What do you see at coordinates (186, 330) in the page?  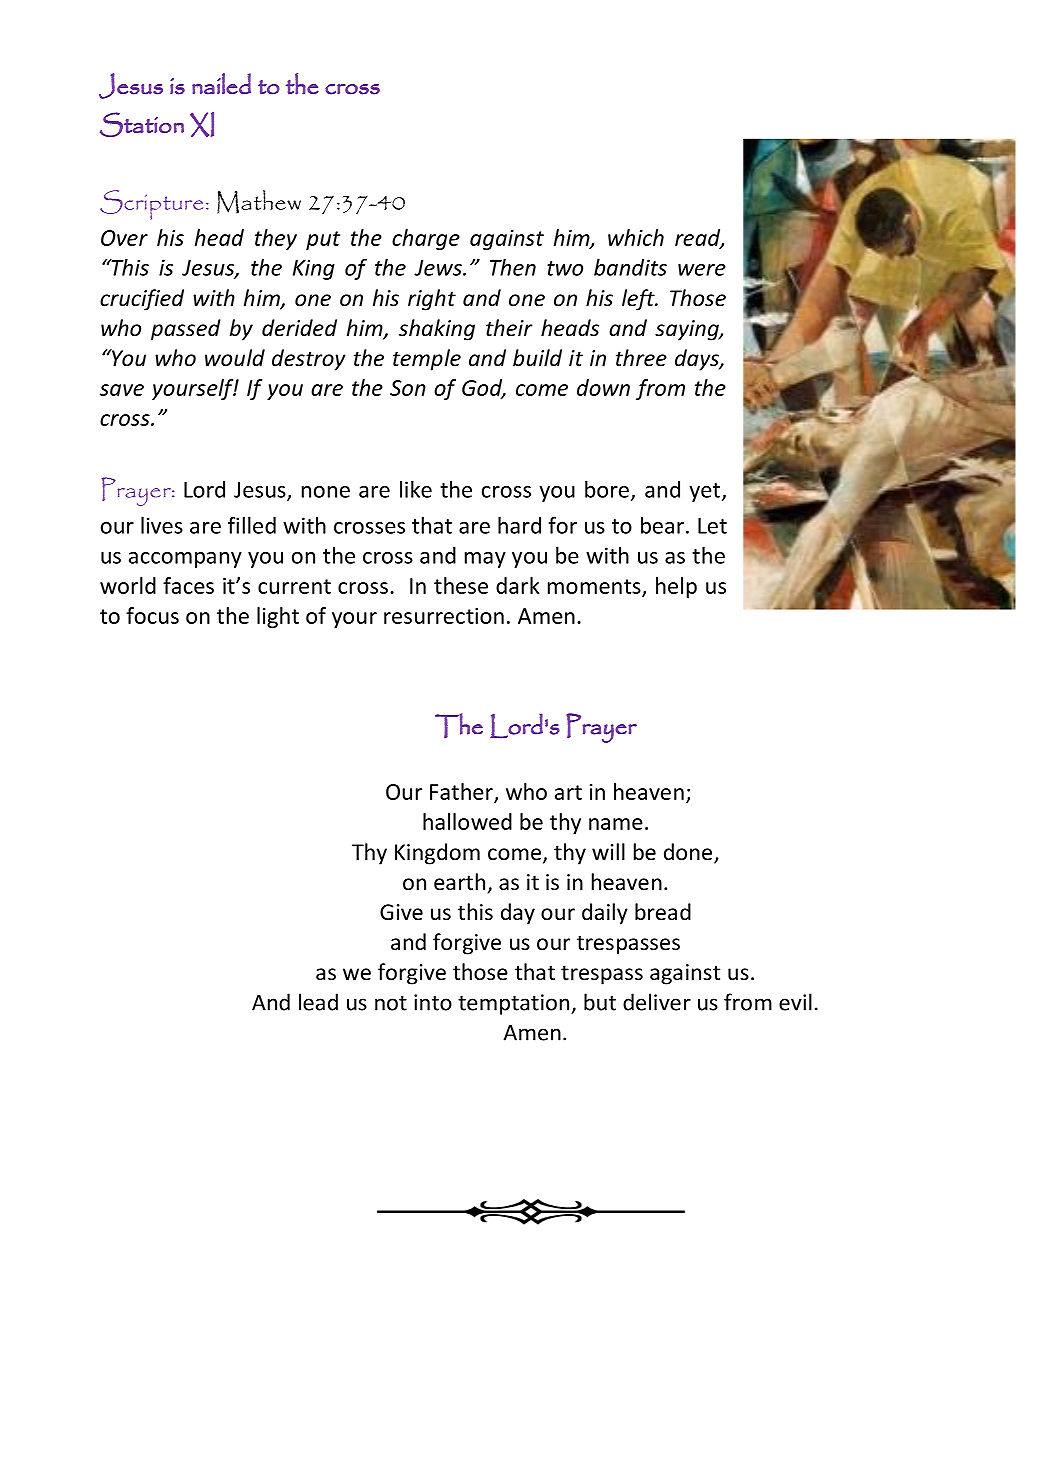 I see `passed` at bounding box center [186, 330].
